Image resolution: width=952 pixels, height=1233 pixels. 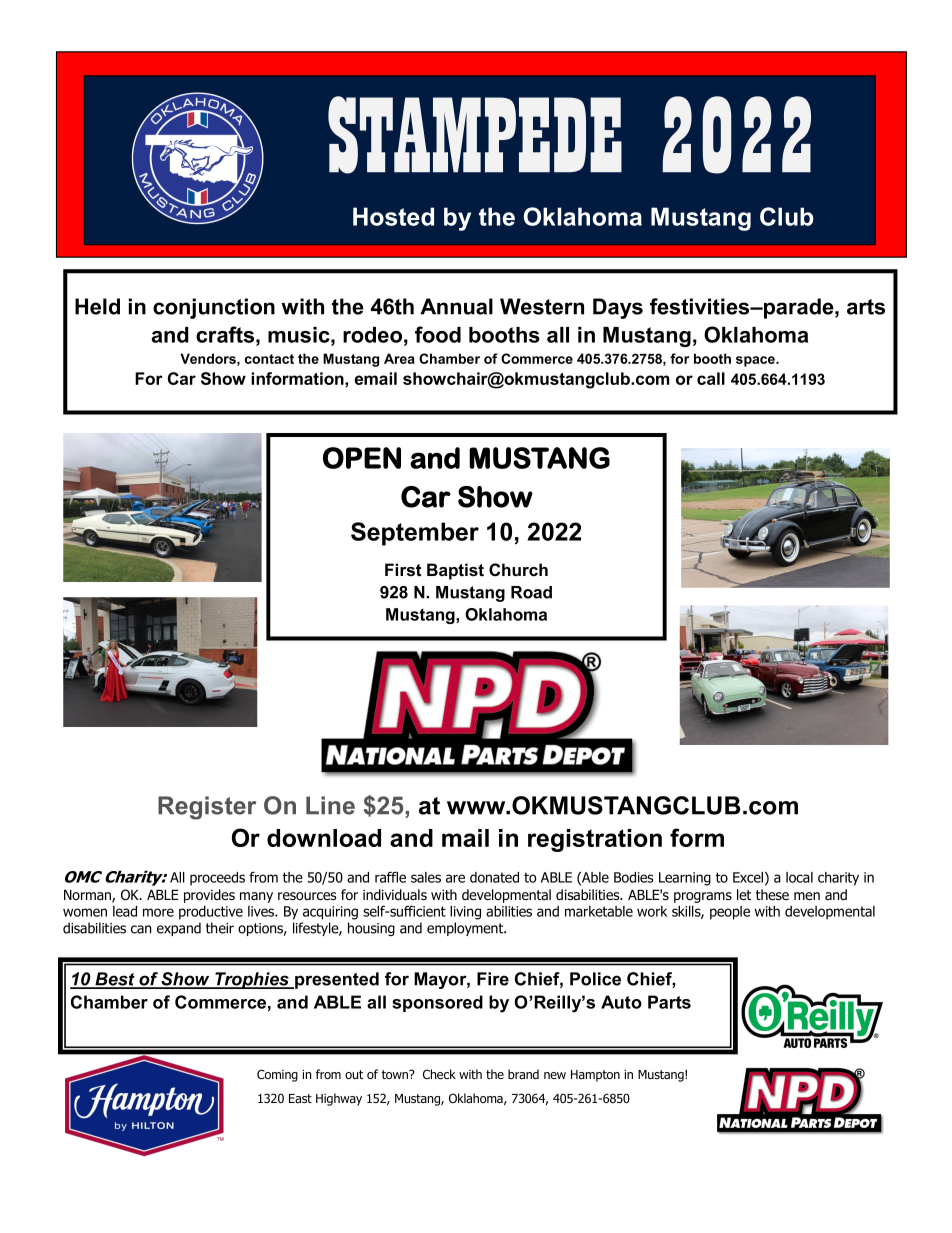 What do you see at coordinates (455, 571) in the screenshot?
I see `Baptist` at bounding box center [455, 571].
